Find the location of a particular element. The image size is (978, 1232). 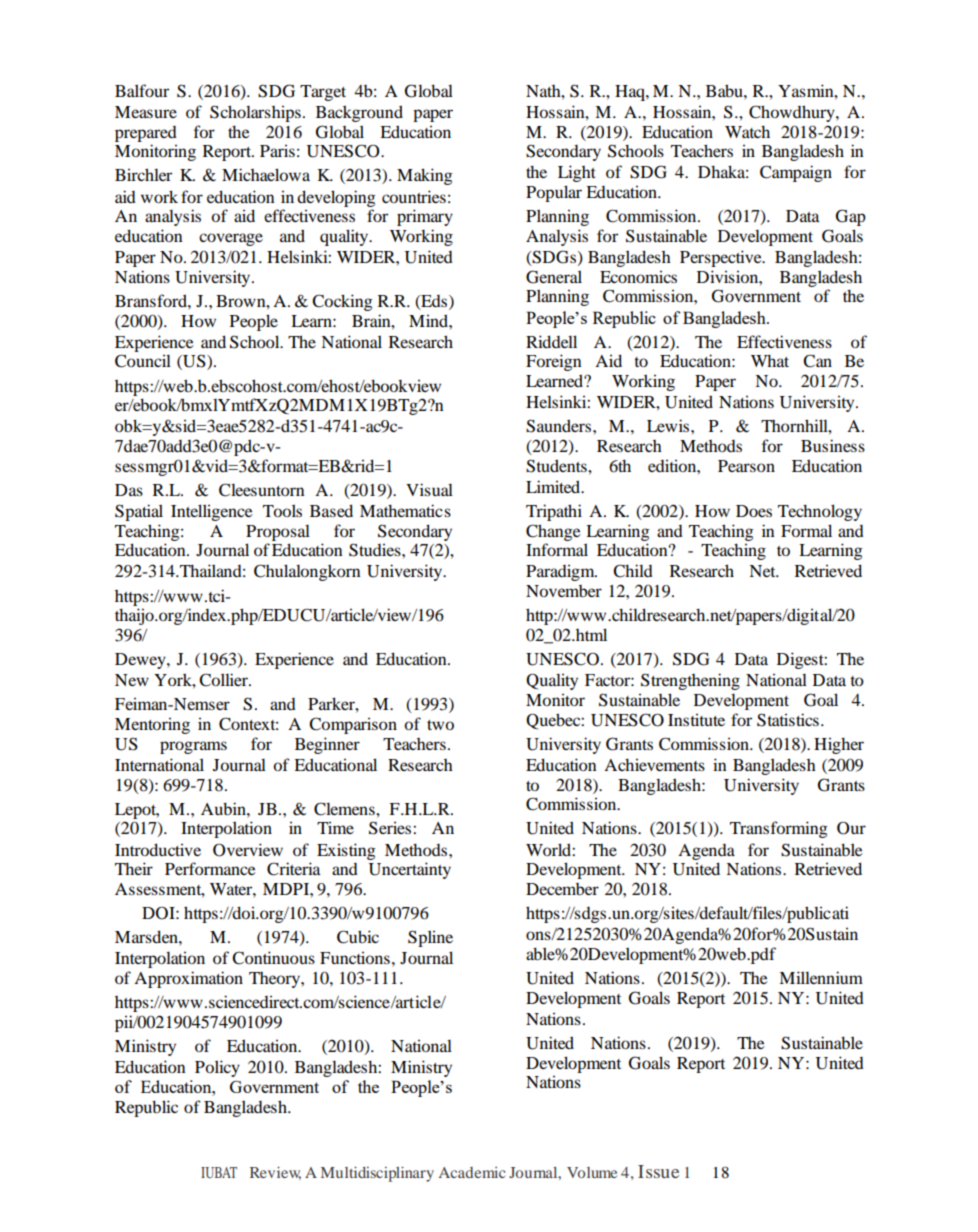

Watch is located at coordinates (747, 131).
